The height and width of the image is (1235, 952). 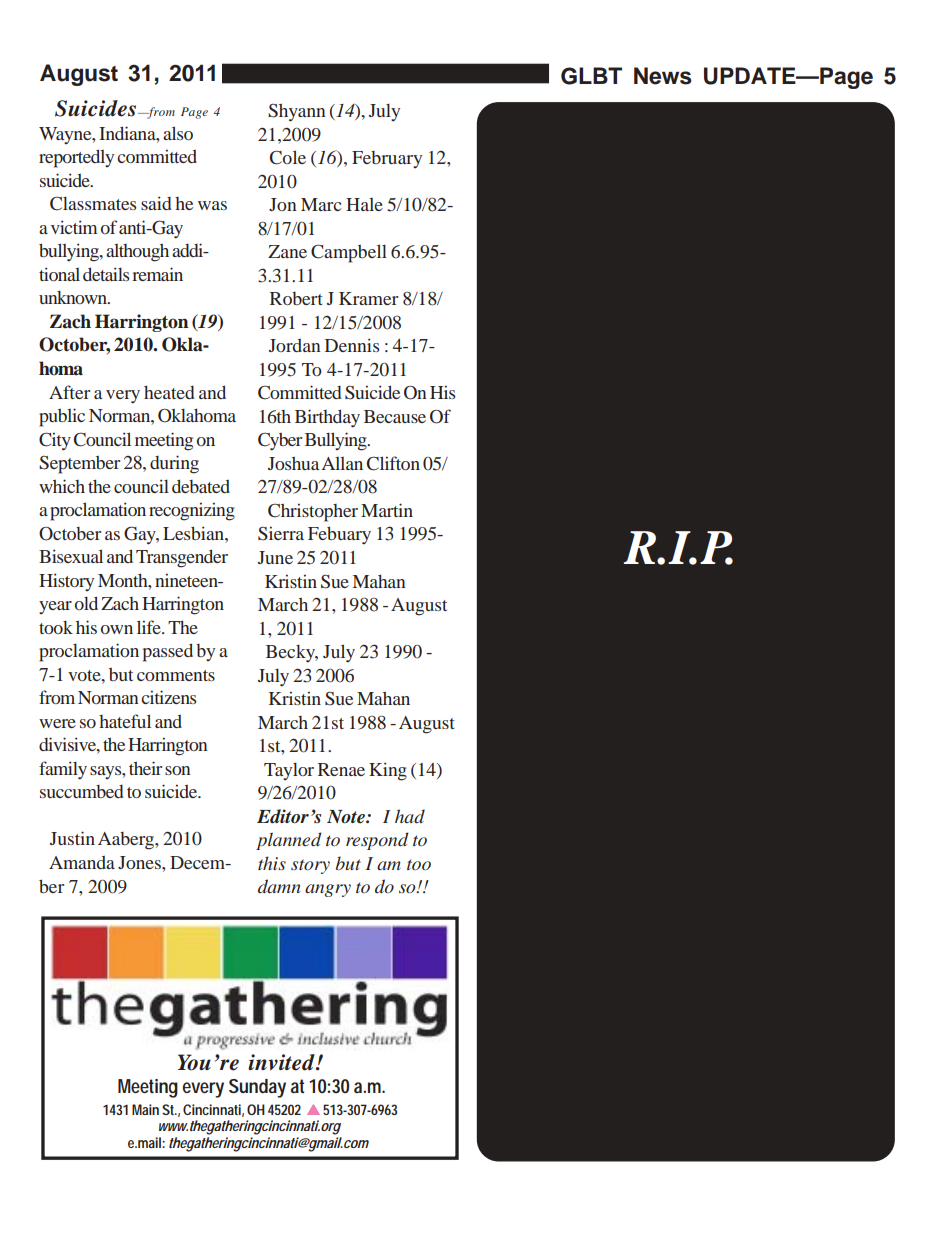 I want to click on Because, so click(x=395, y=416).
